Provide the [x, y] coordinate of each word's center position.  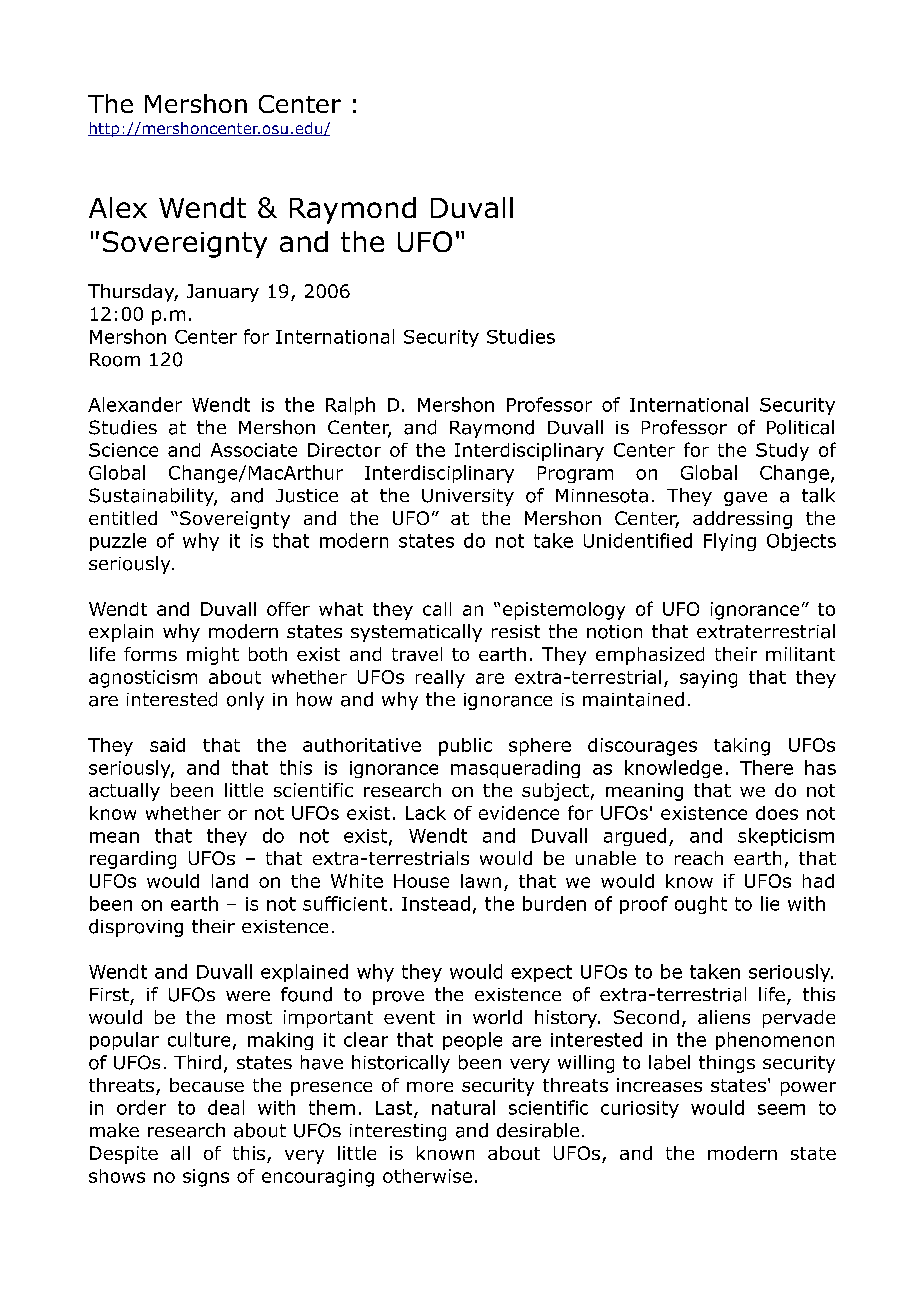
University [468, 497]
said [167, 745]
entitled [123, 518]
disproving [136, 928]
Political [800, 427]
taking [742, 747]
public [465, 747]
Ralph [350, 406]
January [223, 293]
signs [206, 1178]
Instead [436, 903]
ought [701, 905]
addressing [742, 520]
